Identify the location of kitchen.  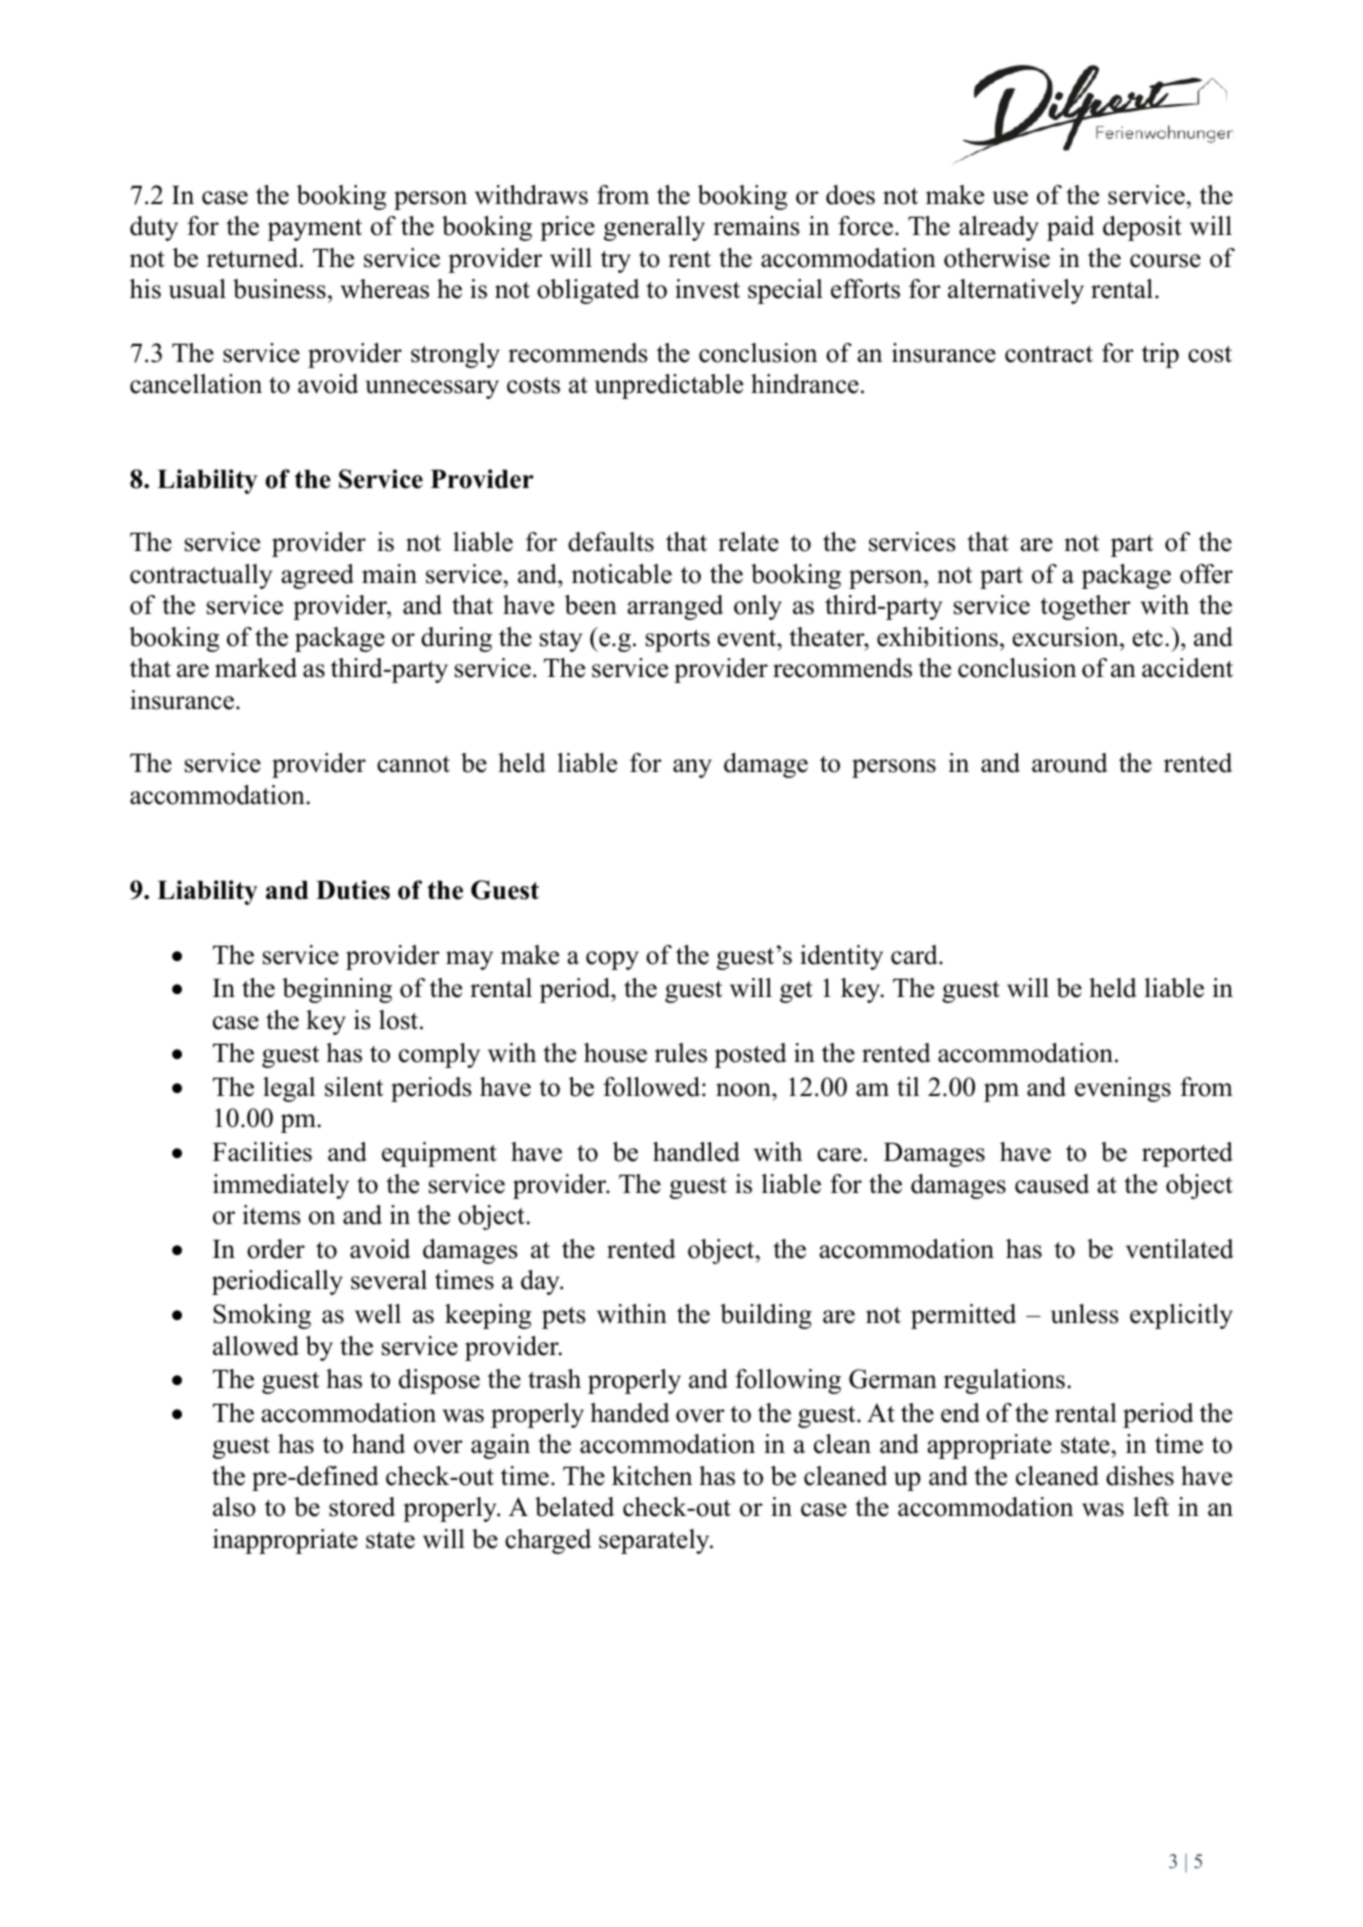
(652, 1476).
